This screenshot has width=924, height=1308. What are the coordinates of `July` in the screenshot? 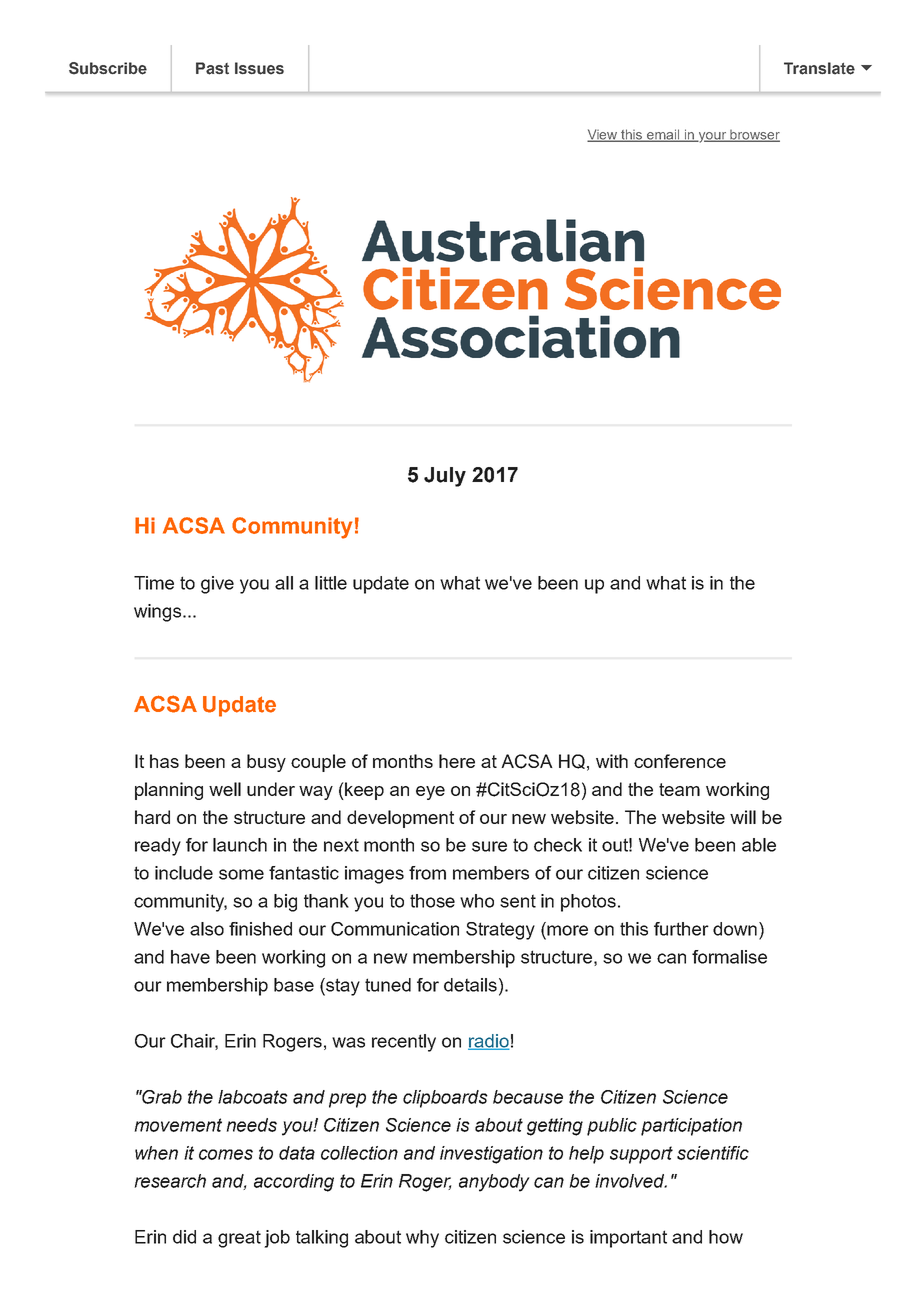 It's located at (445, 477).
